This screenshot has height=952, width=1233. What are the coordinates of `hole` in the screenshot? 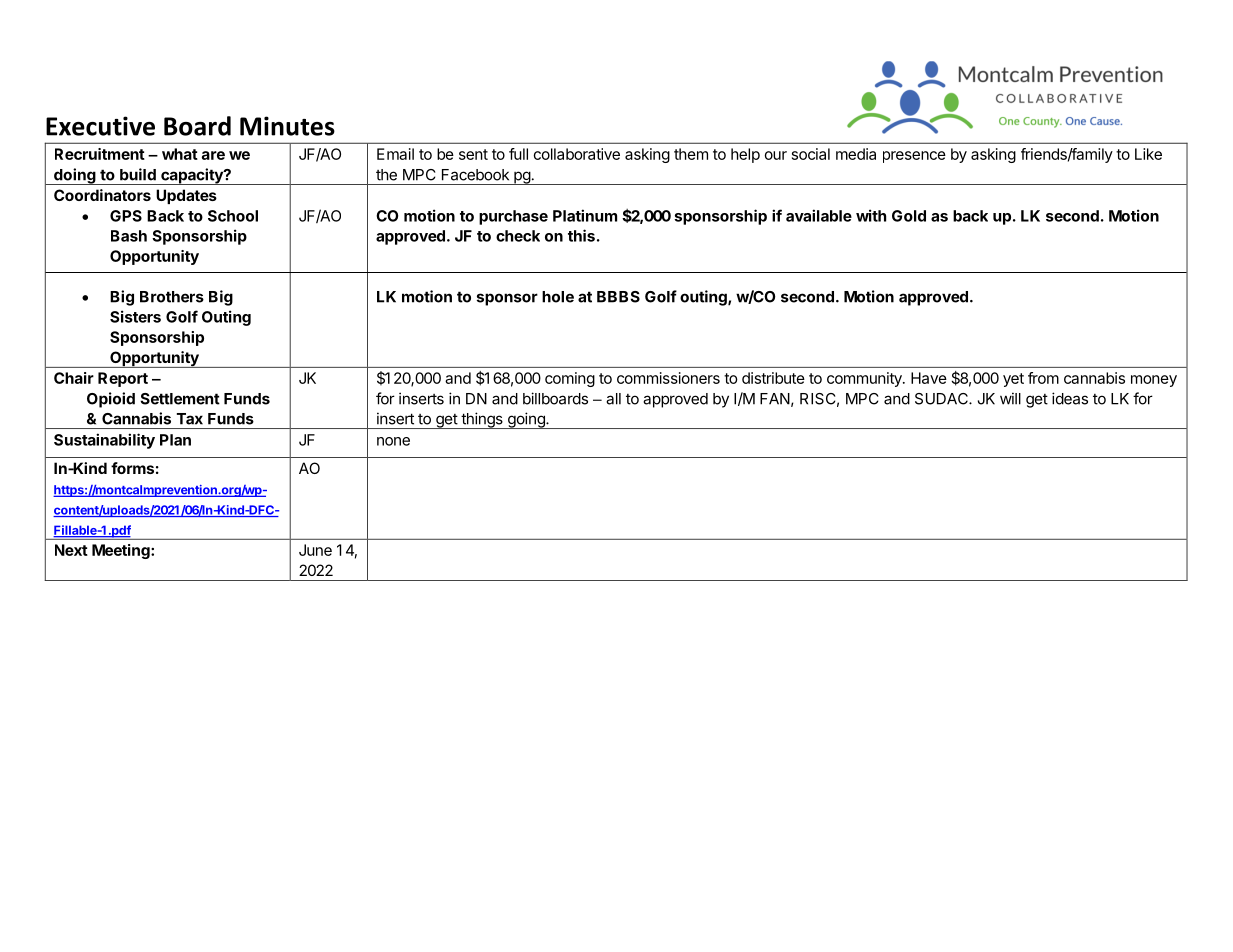 It's located at (558, 297).
